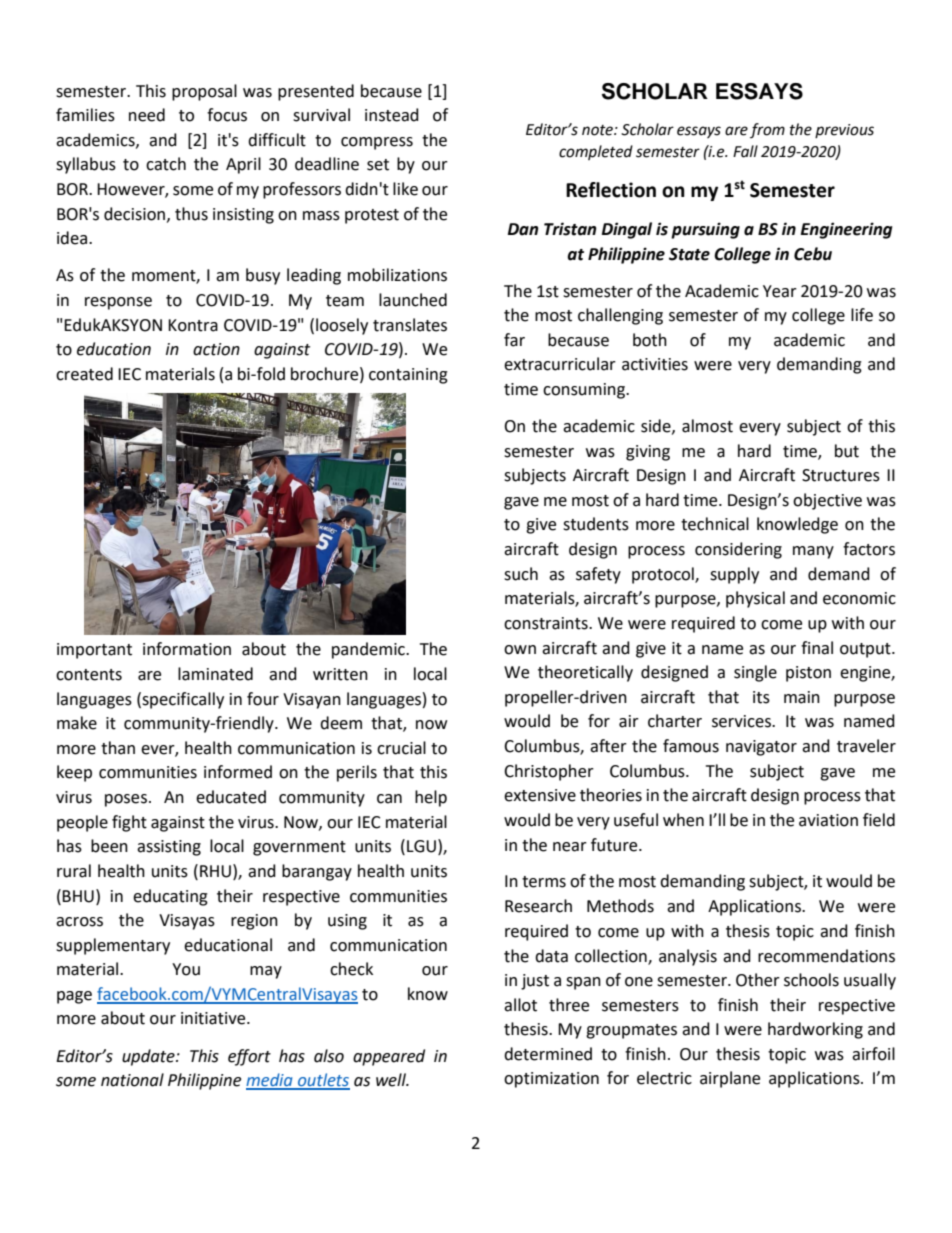 The width and height of the document is (952, 1233). What do you see at coordinates (118, 303) in the document?
I see `response` at bounding box center [118, 303].
